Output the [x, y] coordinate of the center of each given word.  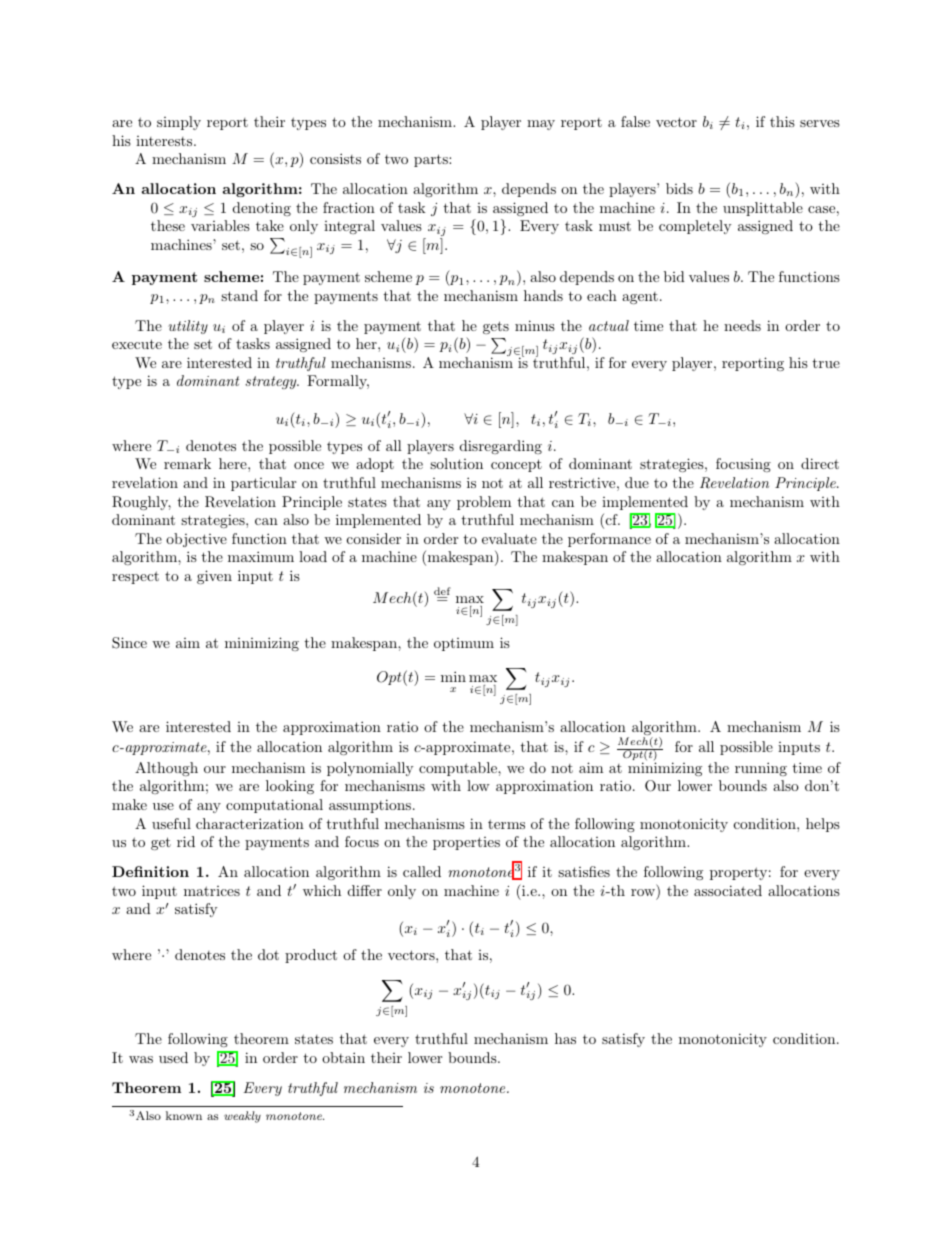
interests [165, 141]
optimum [464, 644]
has [565, 1038]
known [184, 1115]
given [214, 577]
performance [609, 540]
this [782, 121]
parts [432, 160]
